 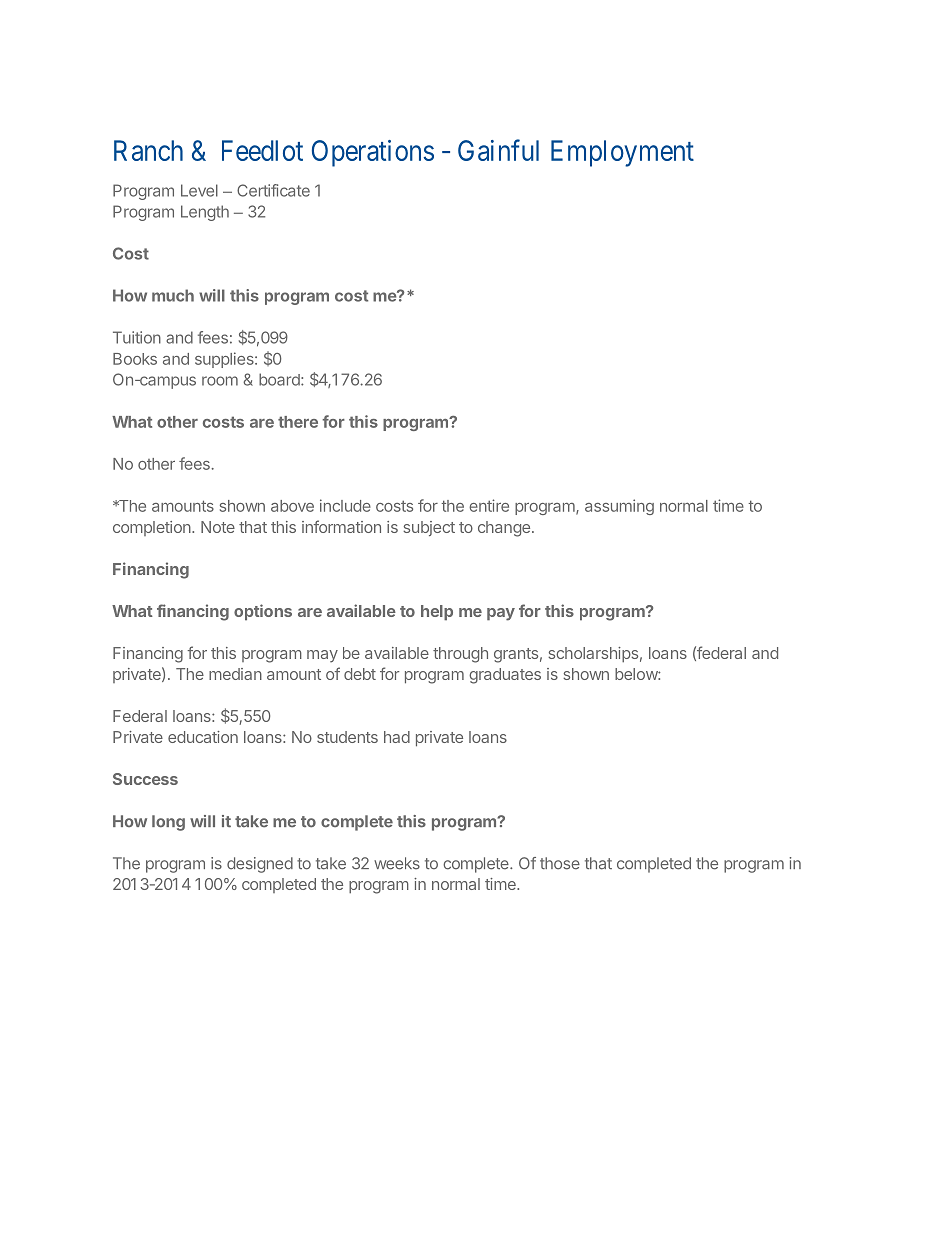 What do you see at coordinates (199, 190) in the screenshot?
I see `Level` at bounding box center [199, 190].
